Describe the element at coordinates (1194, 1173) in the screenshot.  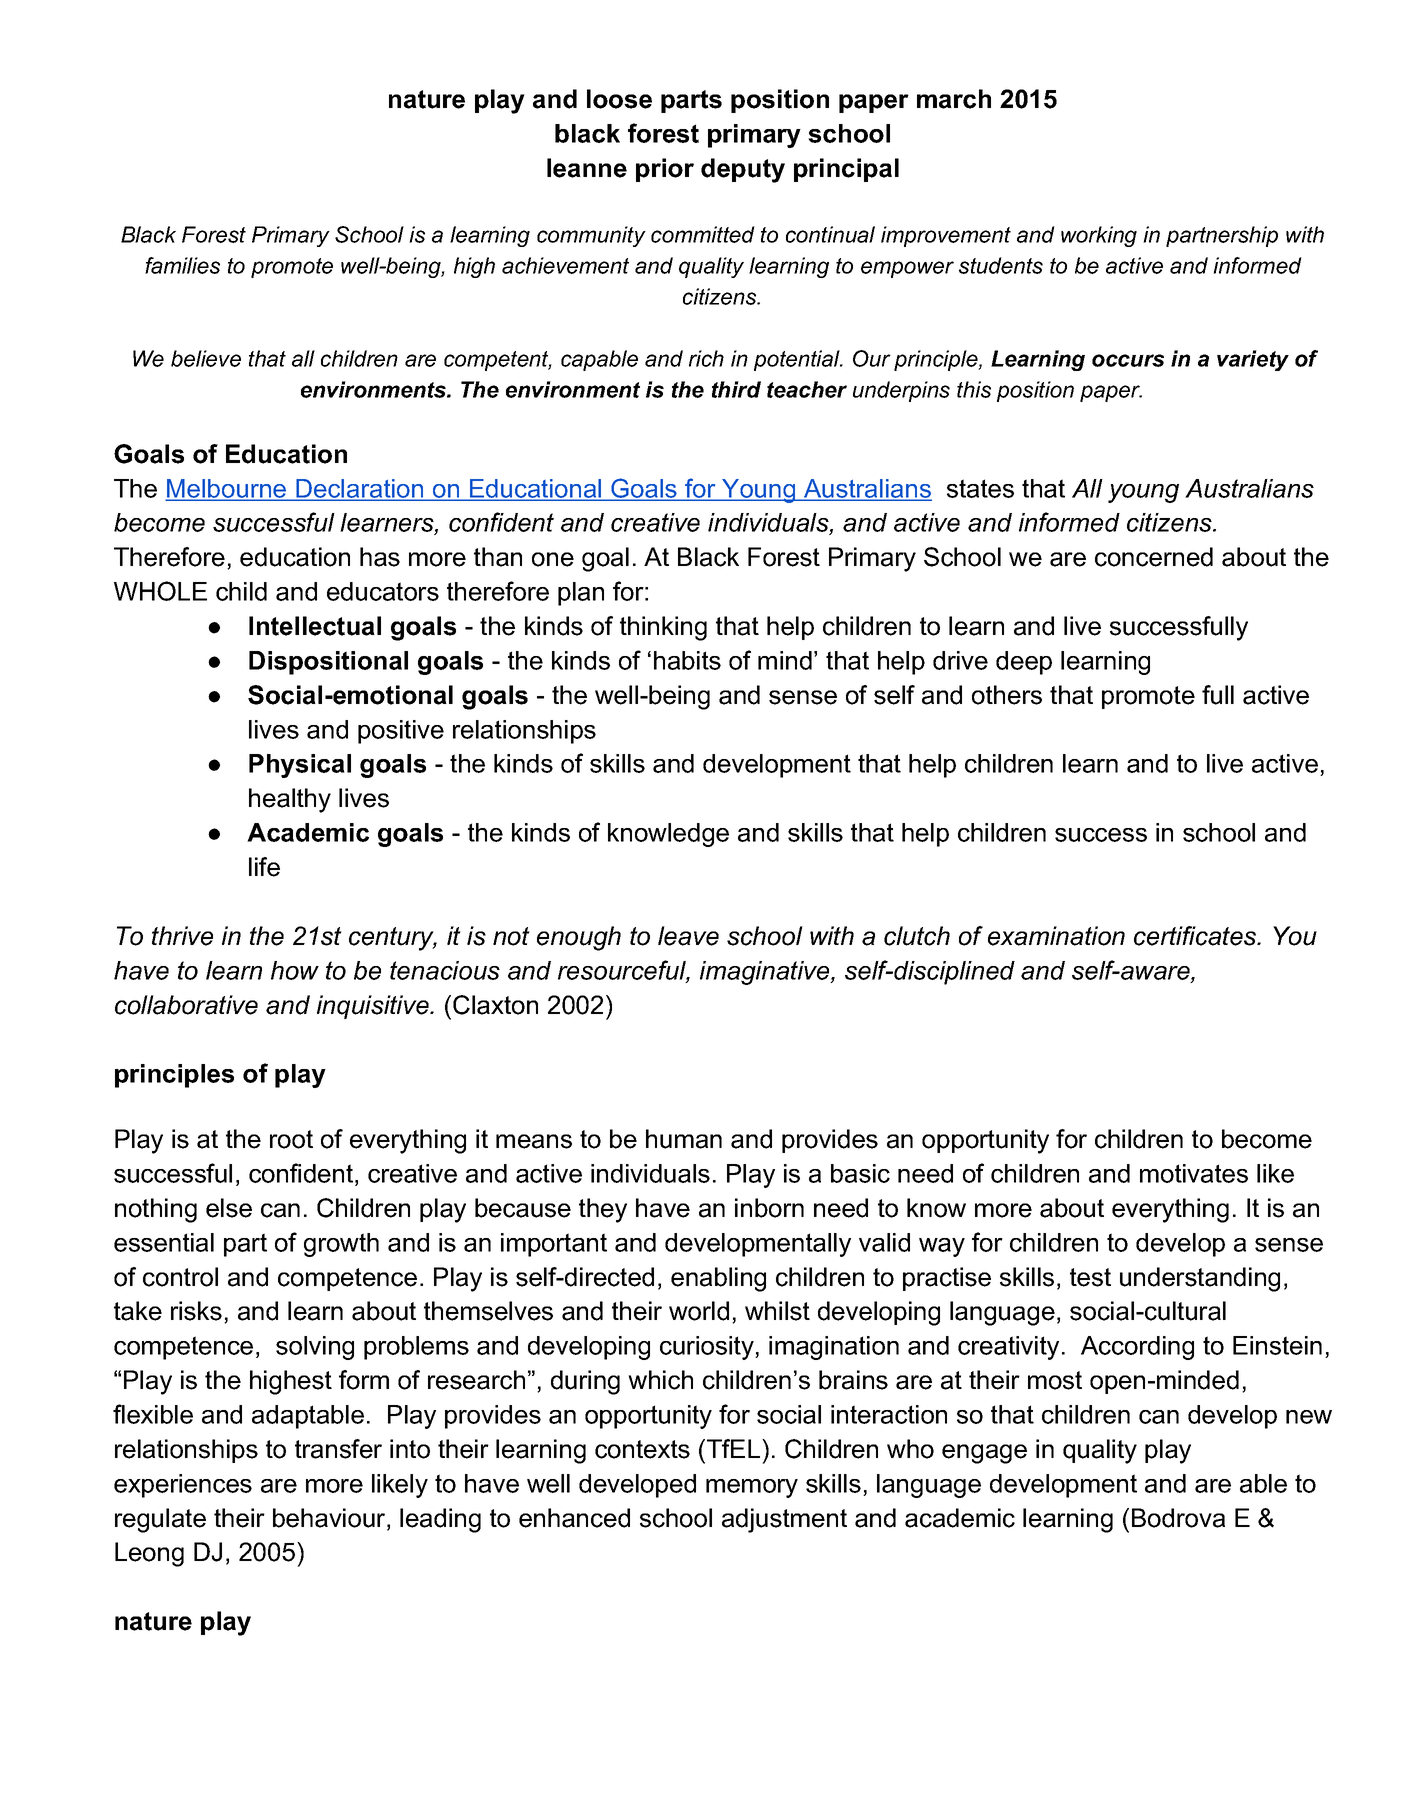
I see `motivates` at that location.
